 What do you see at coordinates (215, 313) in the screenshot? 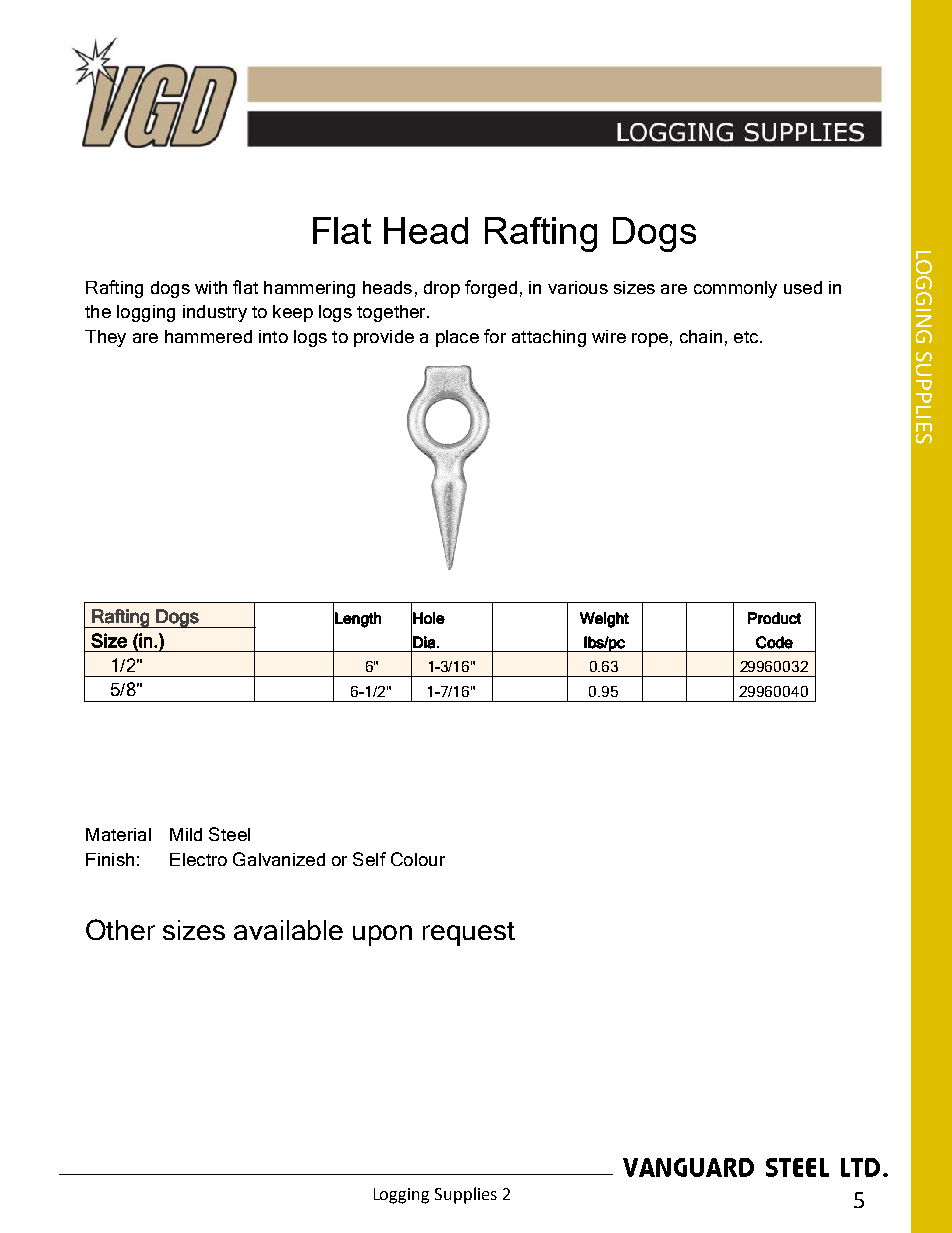
I see `industry` at bounding box center [215, 313].
